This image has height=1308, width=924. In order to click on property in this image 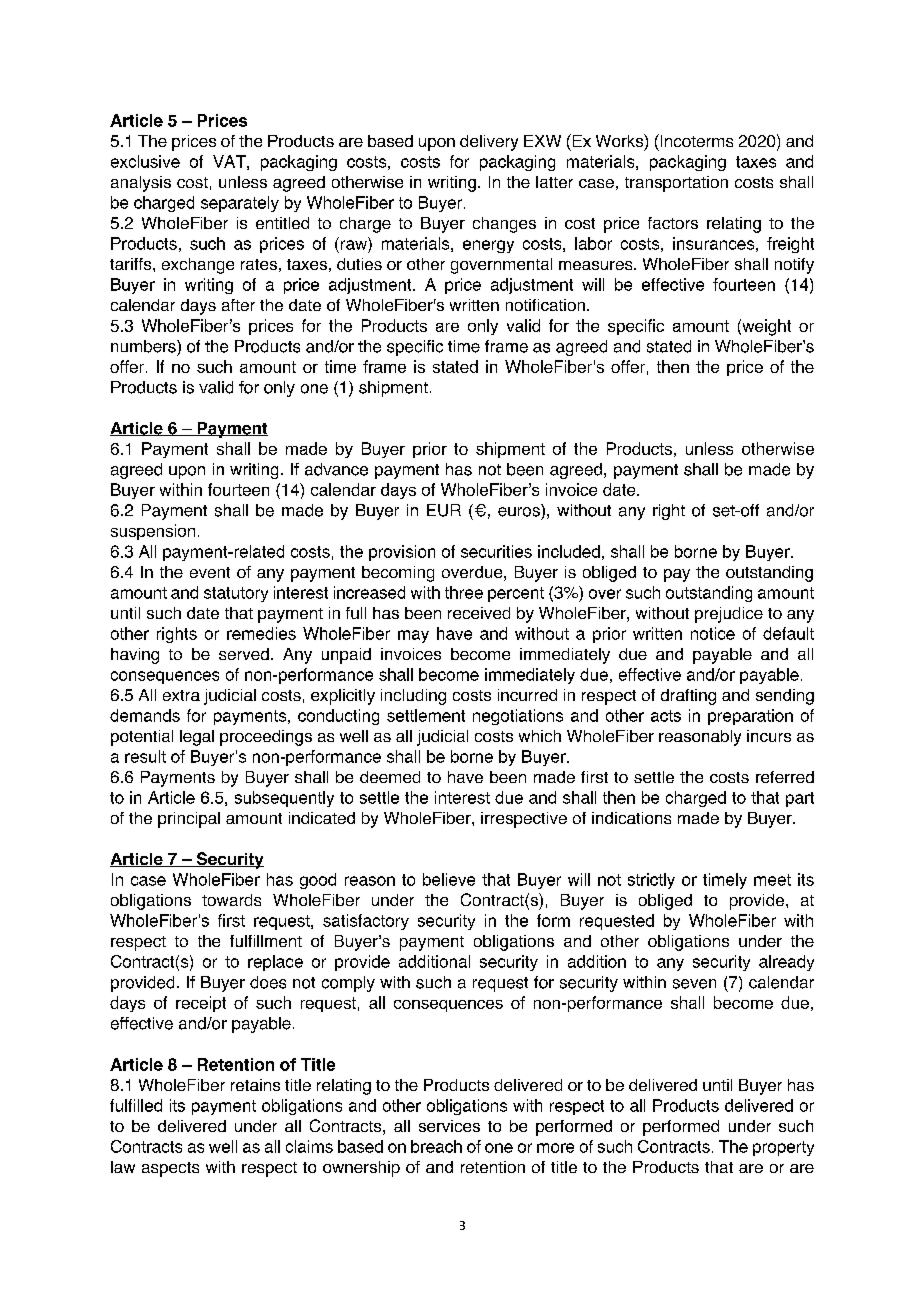, I will do `click(783, 1148)`.
